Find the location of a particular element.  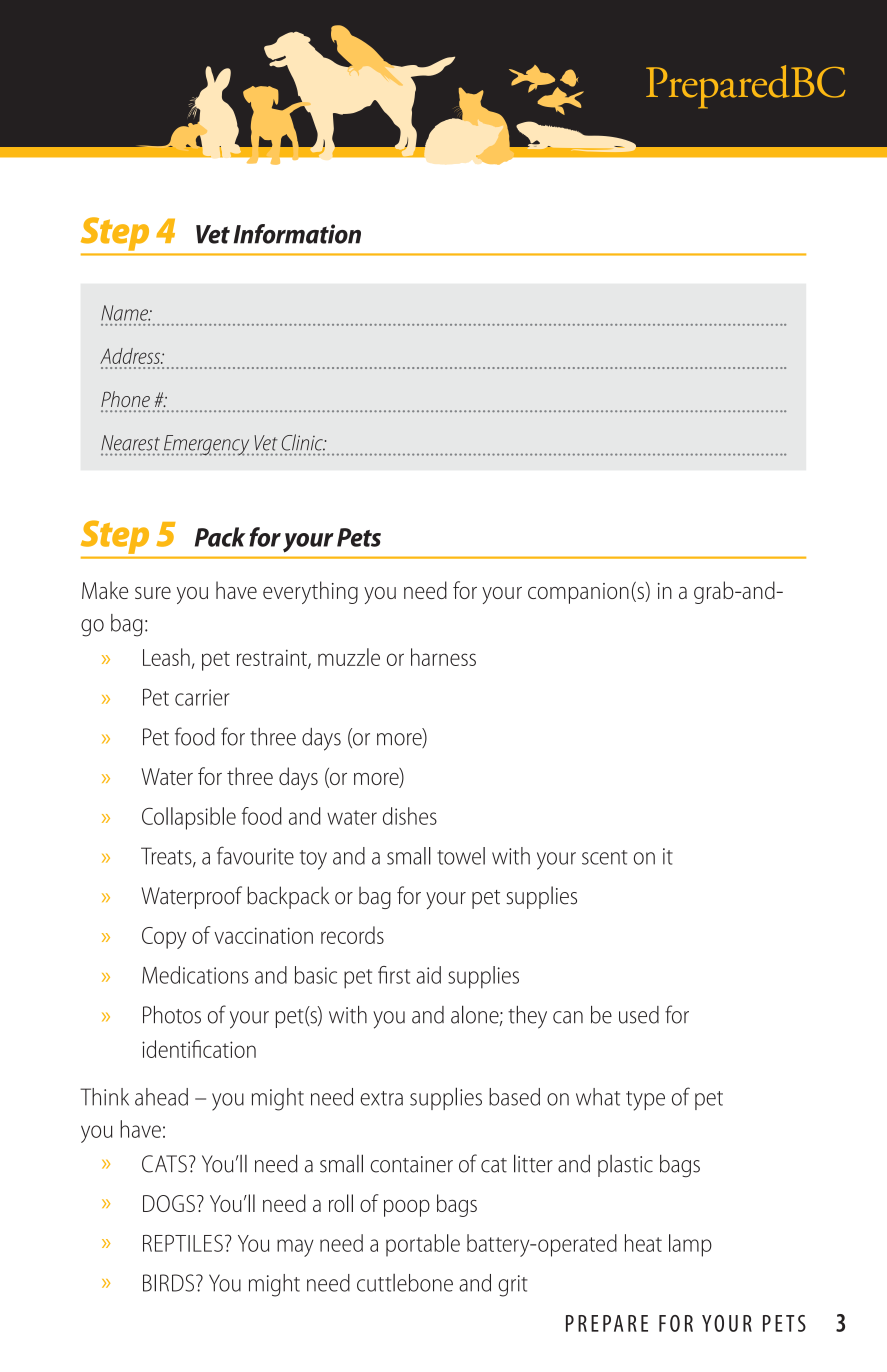

Name is located at coordinates (125, 313).
